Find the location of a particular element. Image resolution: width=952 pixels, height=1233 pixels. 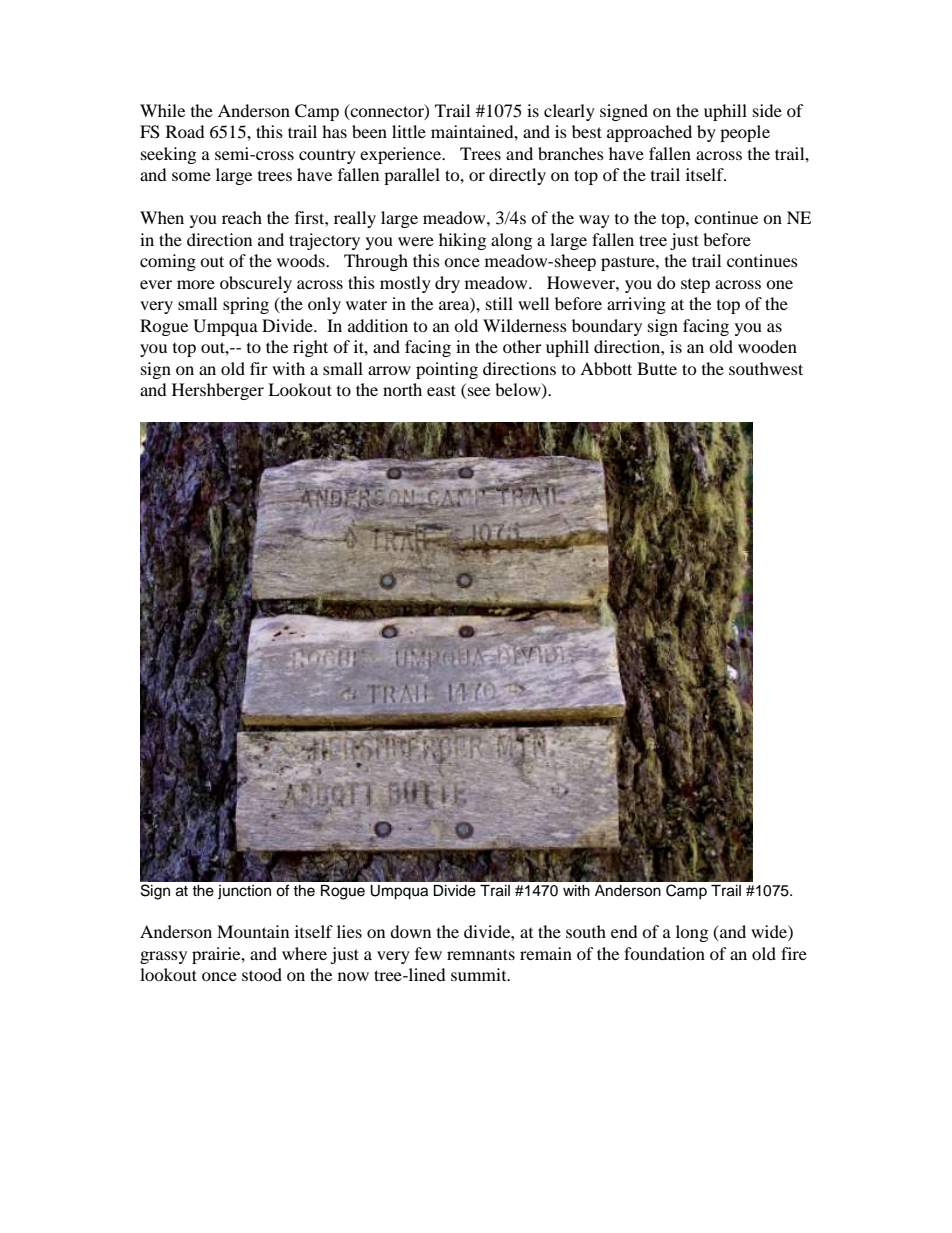

north is located at coordinates (402, 389).
